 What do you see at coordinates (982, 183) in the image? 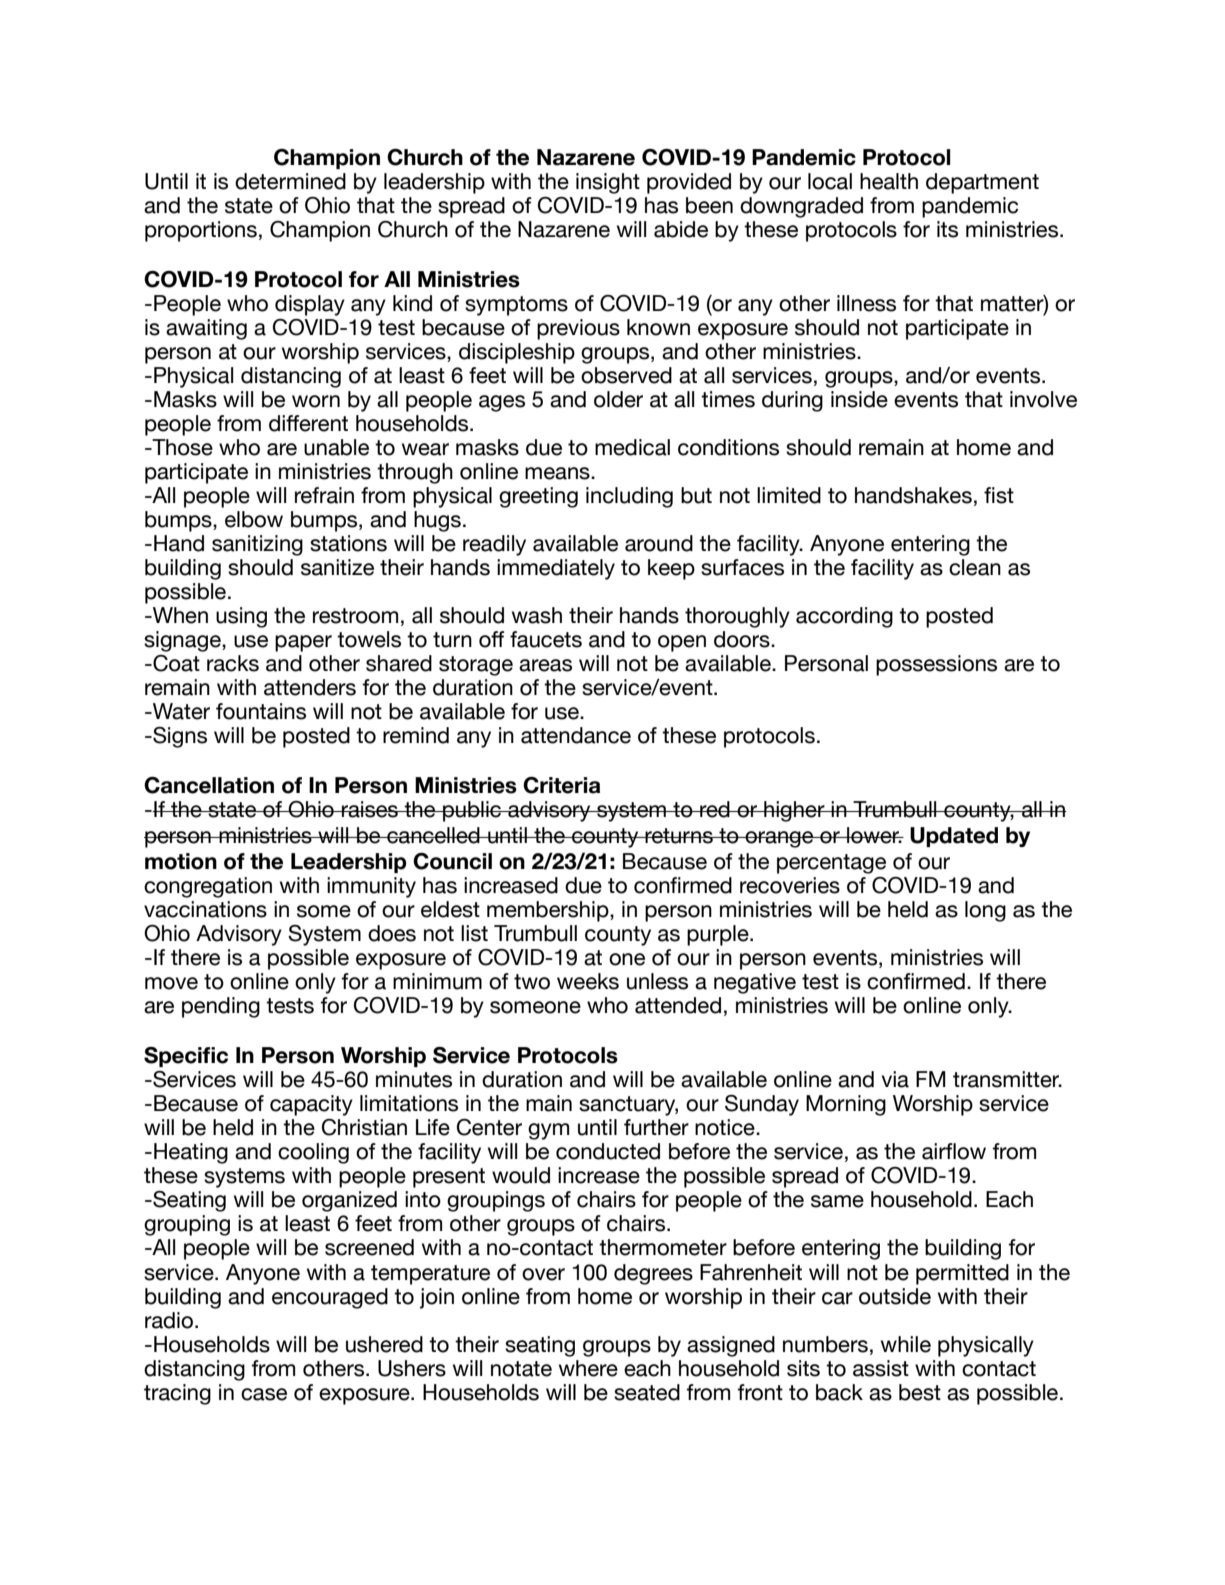
I see `department` at bounding box center [982, 183].
